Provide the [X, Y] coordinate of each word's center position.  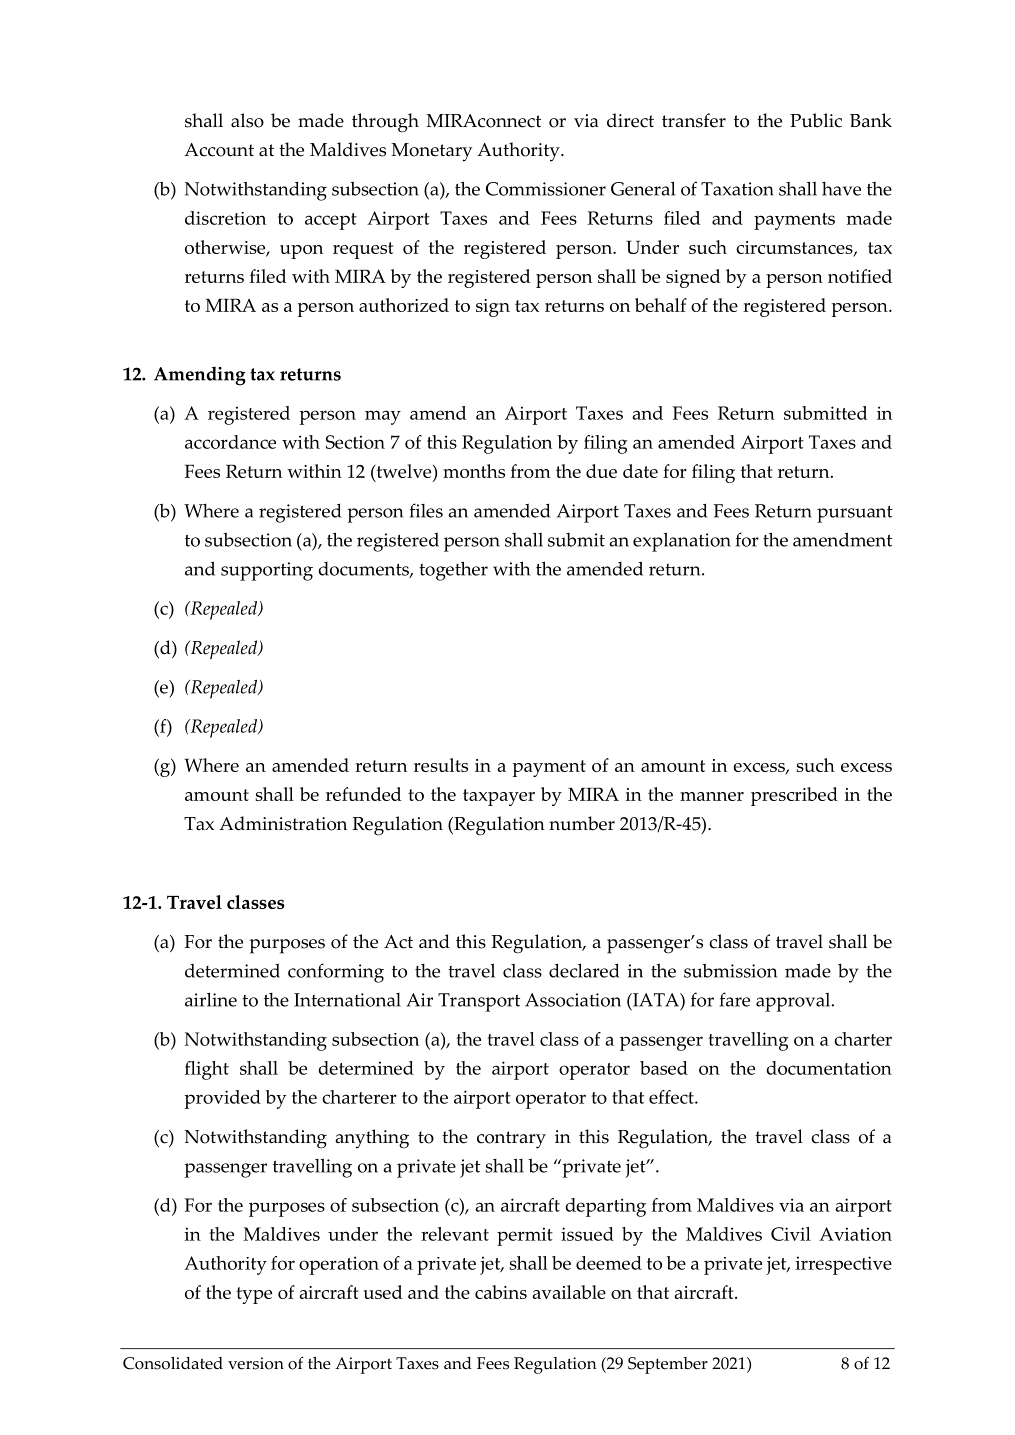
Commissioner [546, 189]
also [247, 120]
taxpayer [499, 797]
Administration [283, 823]
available [569, 1292]
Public [816, 120]
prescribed [794, 796]
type [254, 1295]
